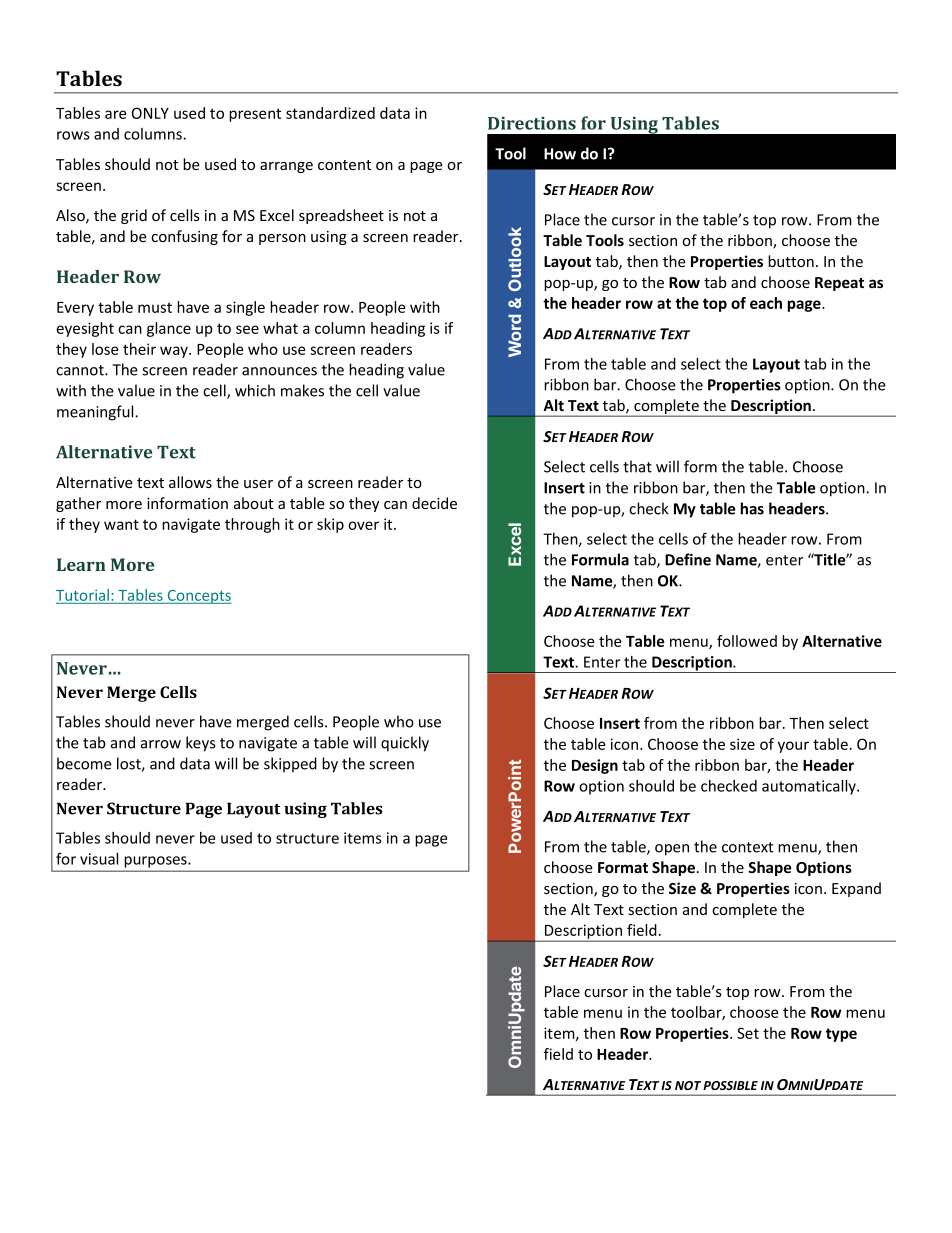  I want to click on POSSIBLE, so click(730, 1085).
